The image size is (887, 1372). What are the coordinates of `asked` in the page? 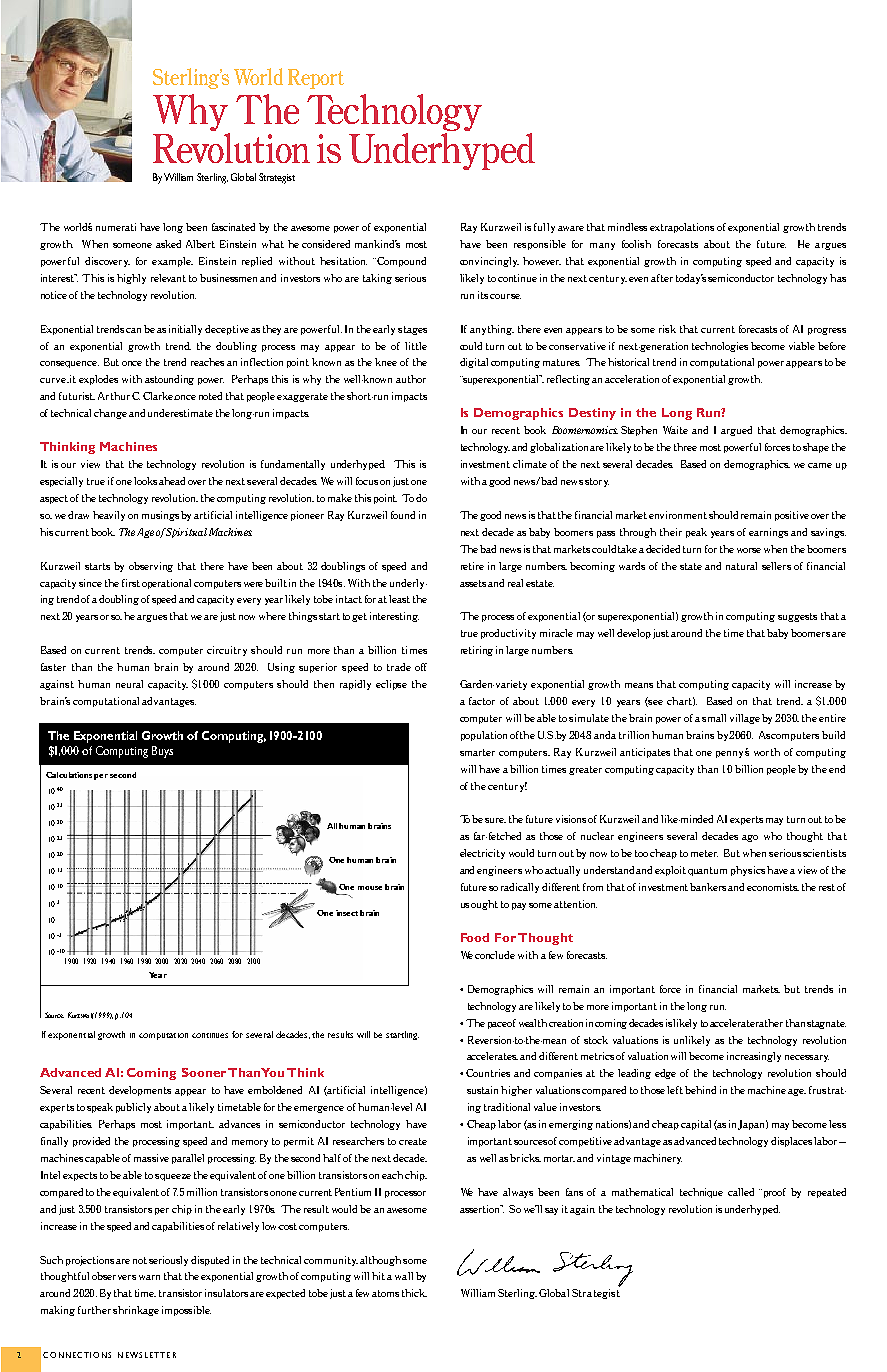 It's located at (168, 244).
